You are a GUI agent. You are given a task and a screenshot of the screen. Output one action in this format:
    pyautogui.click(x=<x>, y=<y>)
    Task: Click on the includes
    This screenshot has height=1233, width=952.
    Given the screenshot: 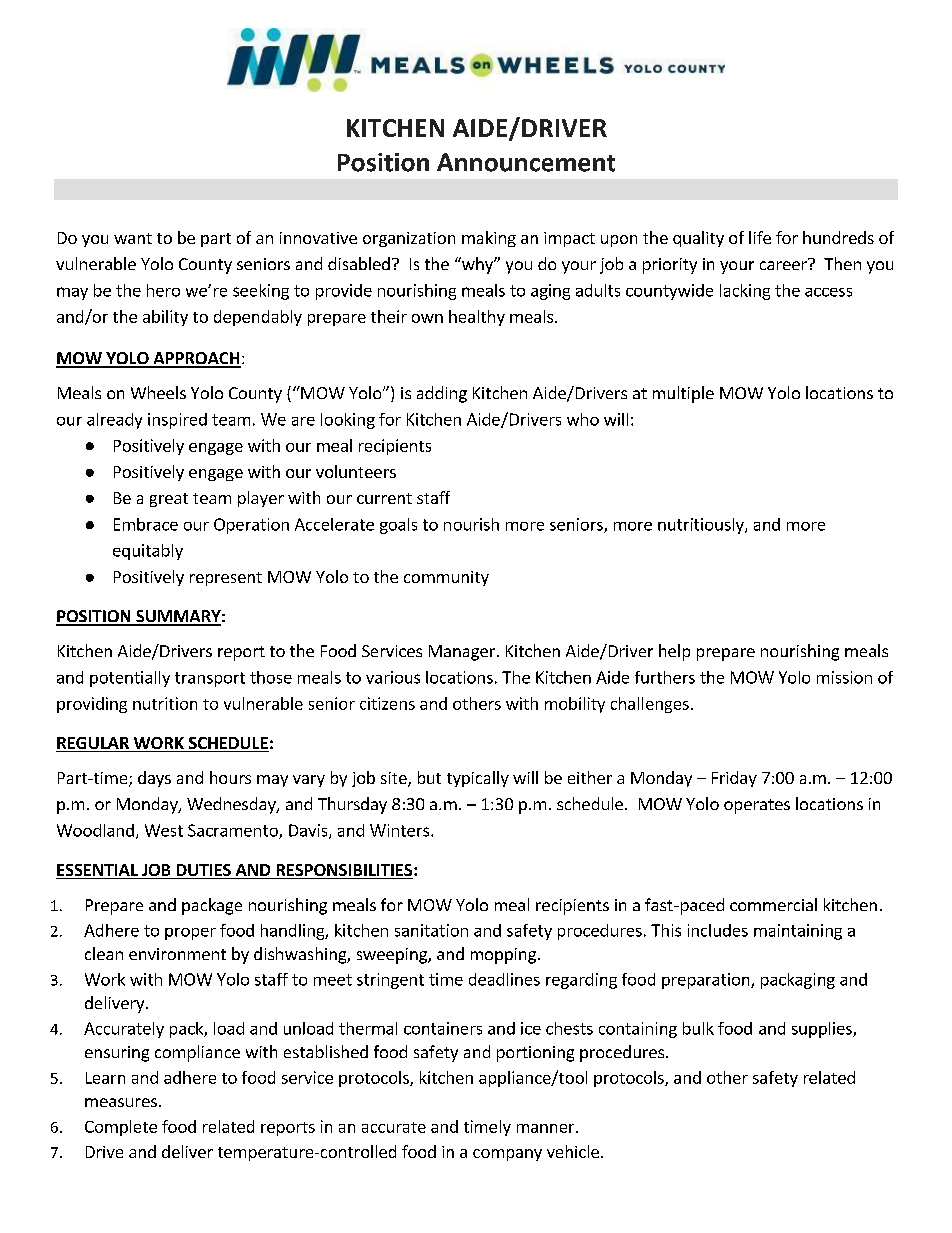 What is the action you would take?
    pyautogui.click(x=718, y=930)
